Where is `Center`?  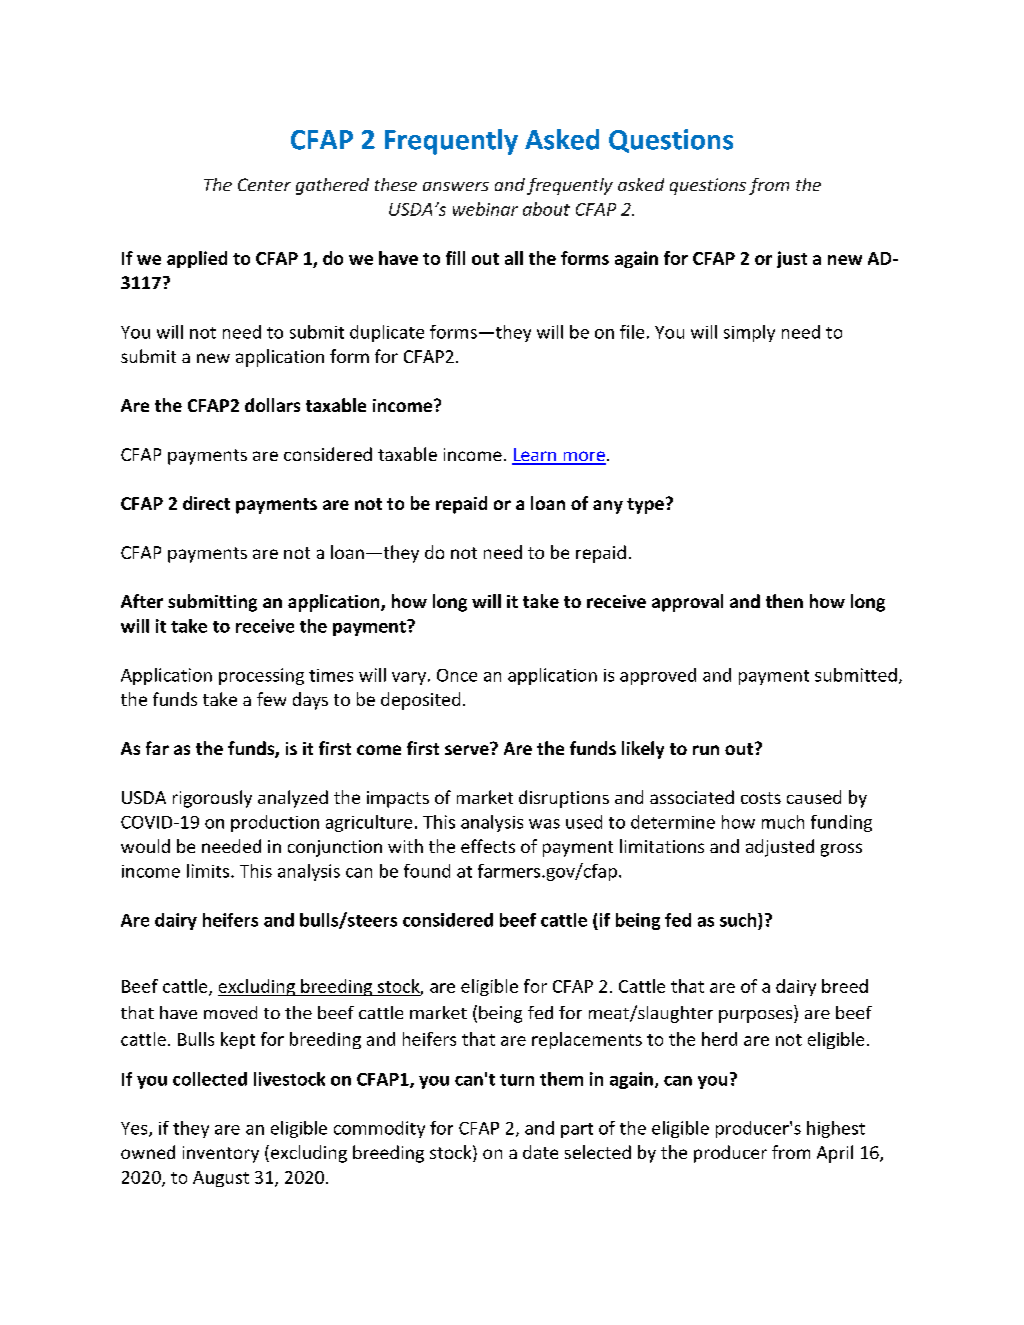 Center is located at coordinates (264, 184).
